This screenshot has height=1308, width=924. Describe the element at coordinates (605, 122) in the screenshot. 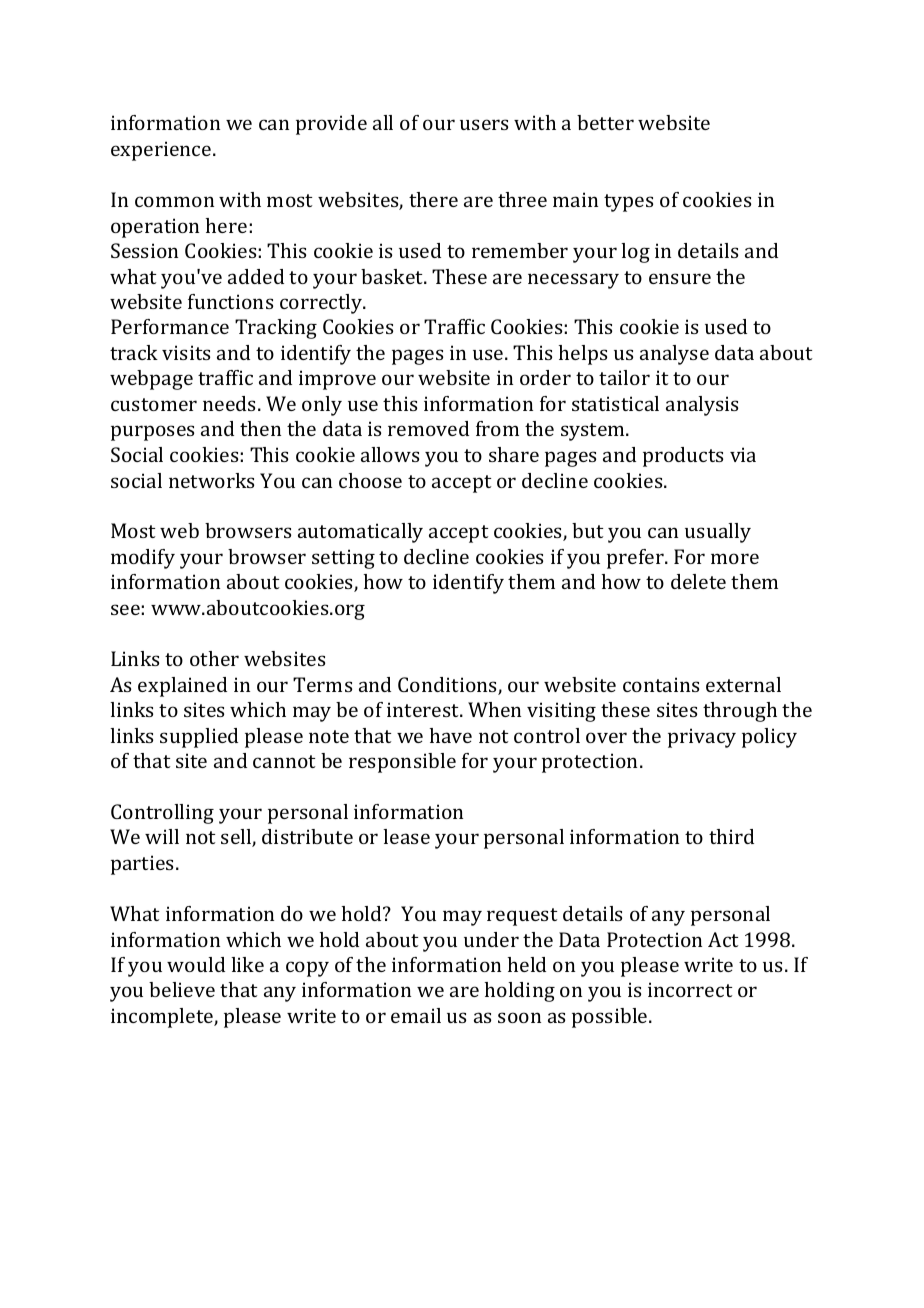

I see `better` at that location.
